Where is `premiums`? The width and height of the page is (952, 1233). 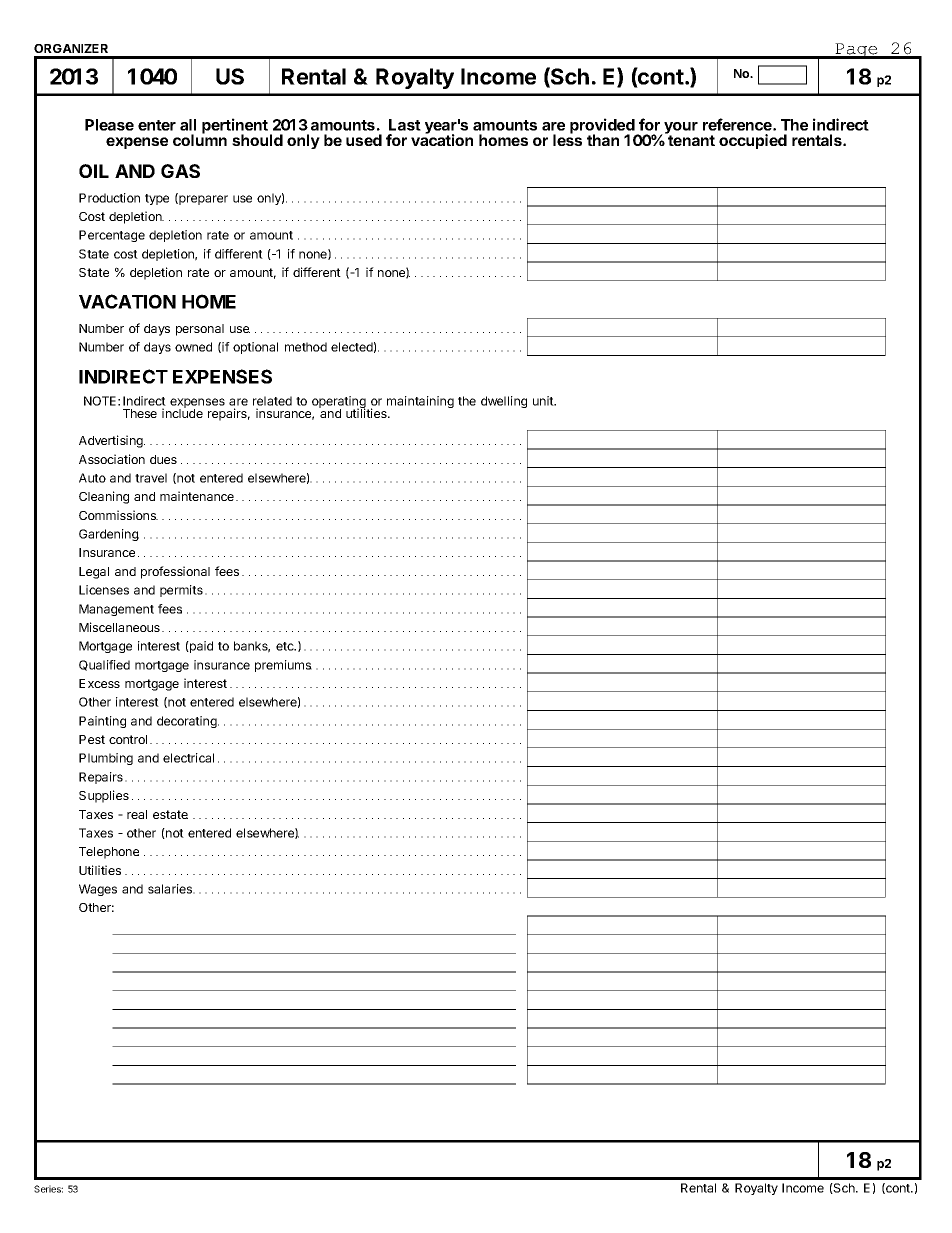 premiums is located at coordinates (283, 666).
